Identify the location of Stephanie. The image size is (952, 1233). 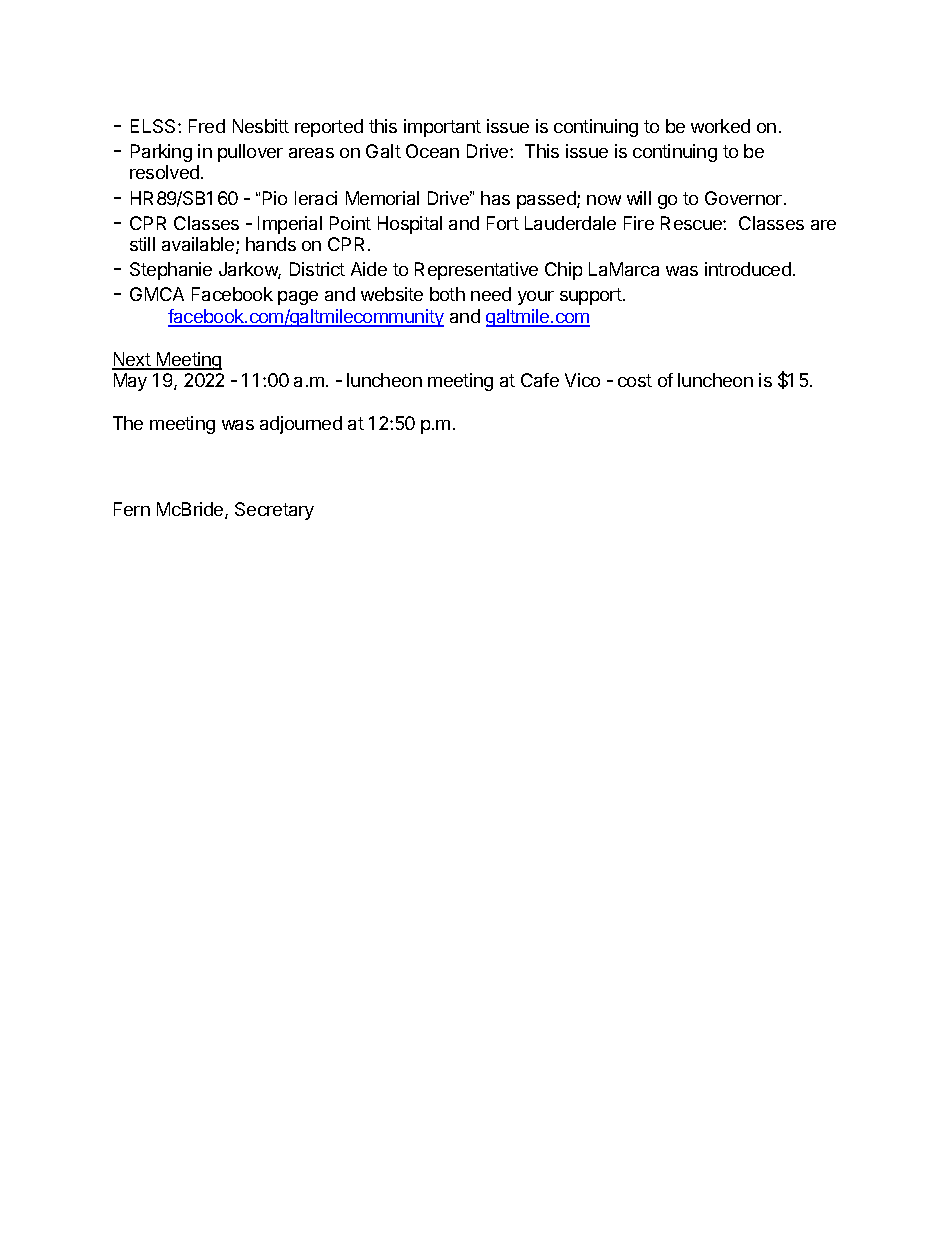
(171, 271).
